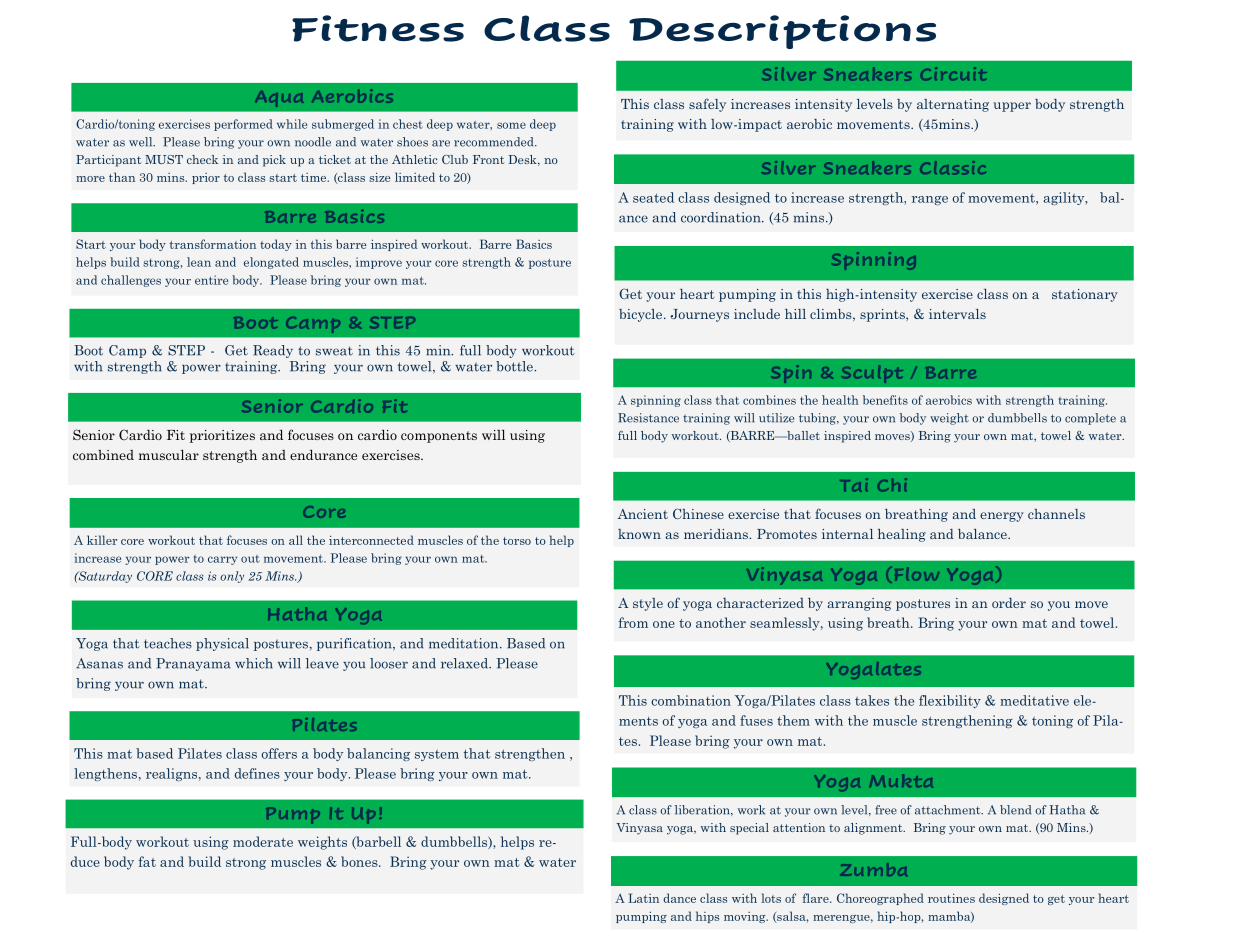  Describe the element at coordinates (885, 400) in the image. I see `benefits` at that location.
